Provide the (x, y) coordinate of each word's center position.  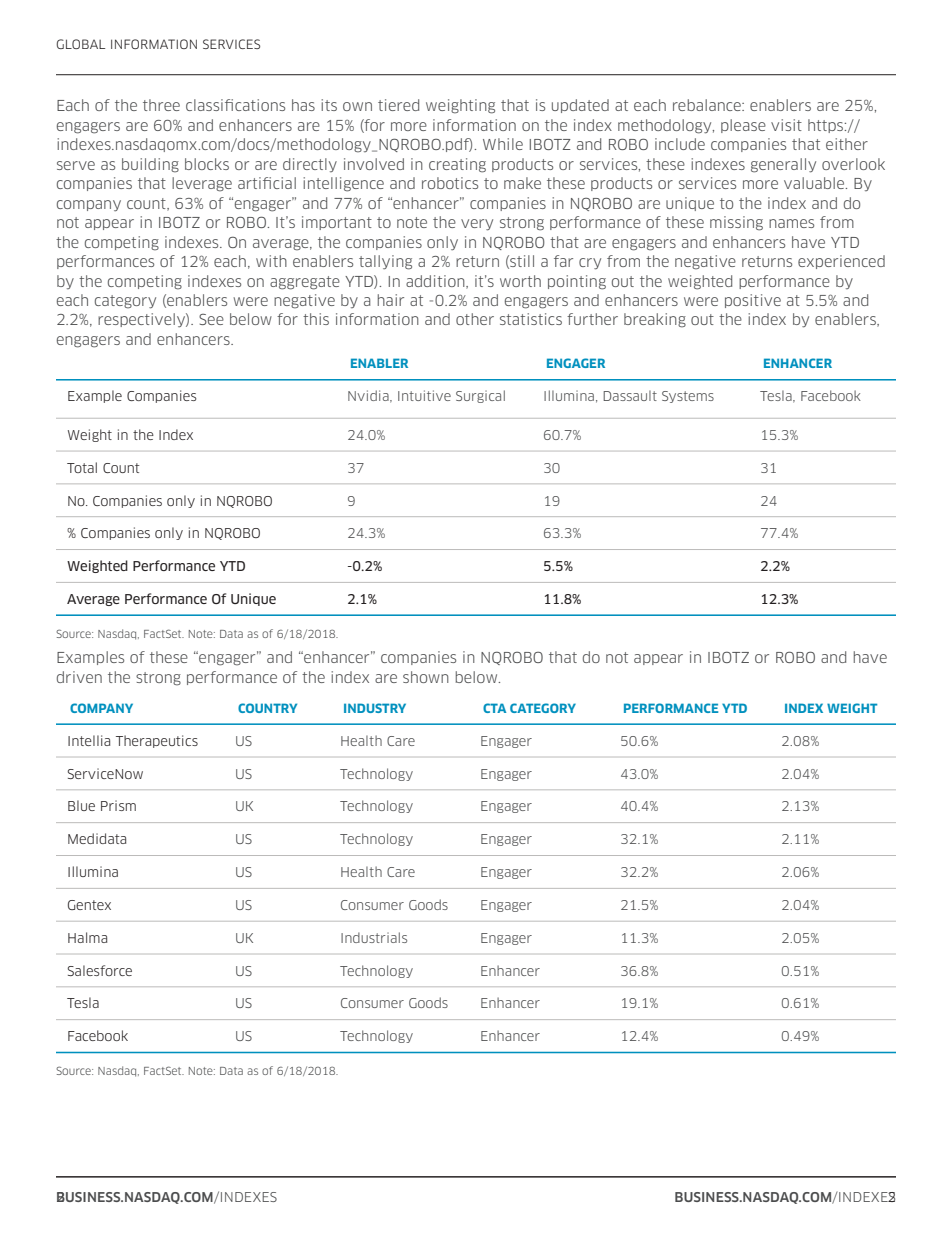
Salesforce (99, 970)
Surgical (480, 396)
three (161, 105)
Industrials (374, 937)
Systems (688, 397)
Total (82, 467)
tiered (398, 105)
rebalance (708, 105)
